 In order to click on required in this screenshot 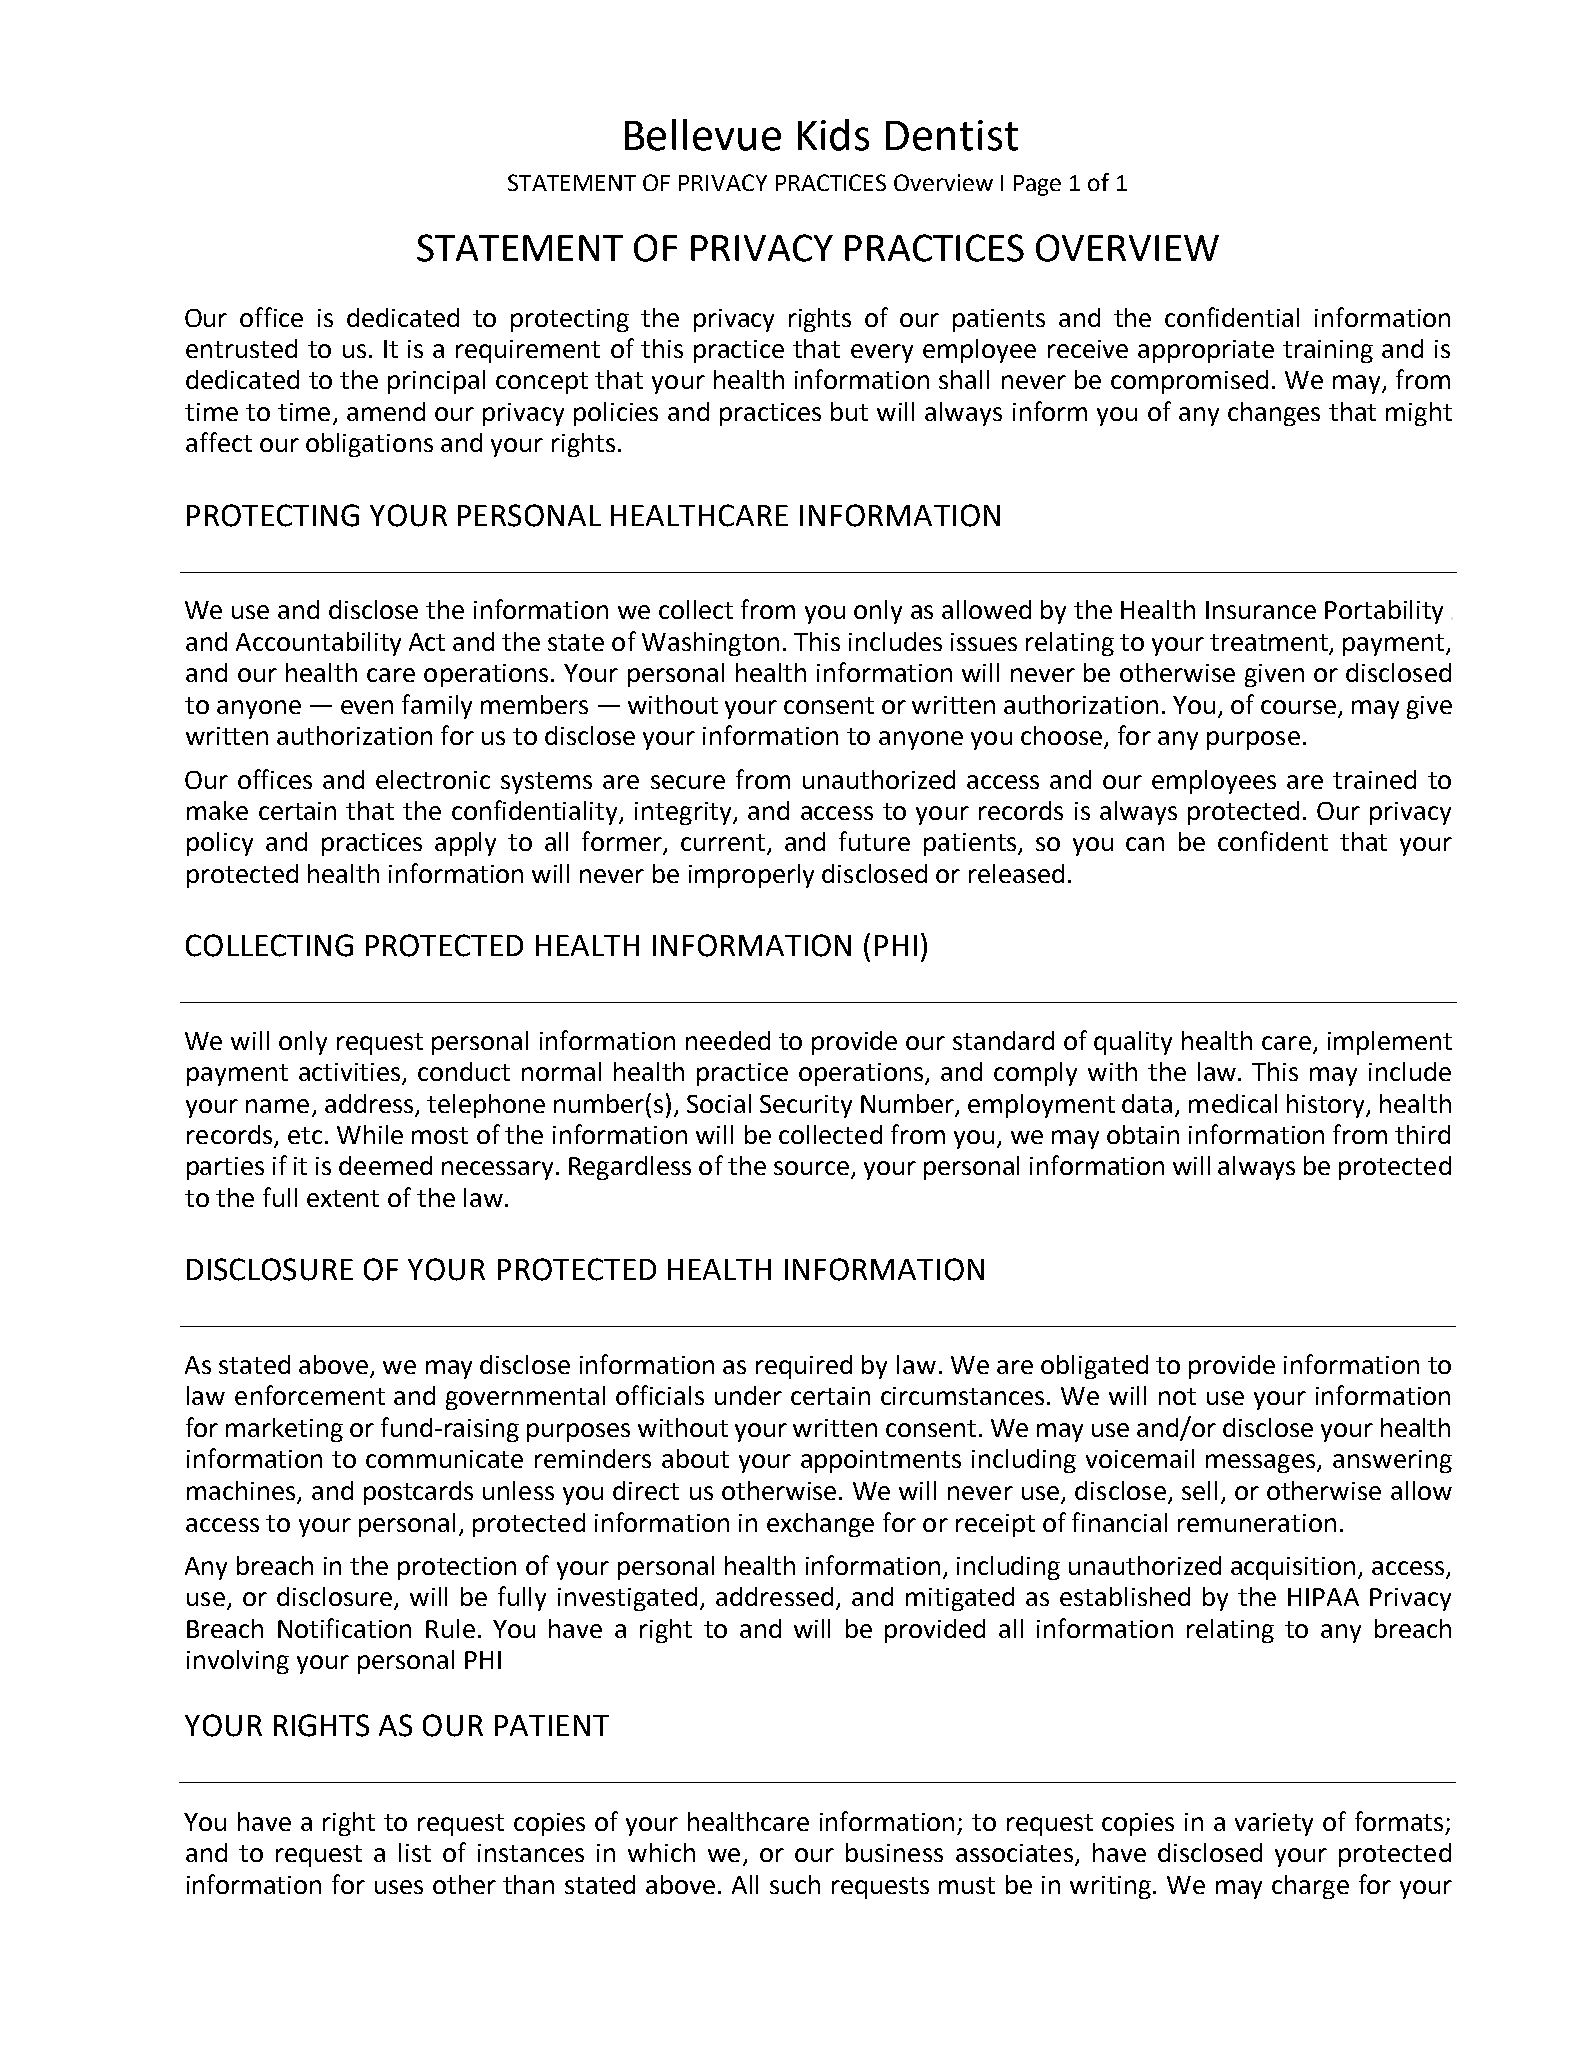, I will do `click(804, 1367)`.
